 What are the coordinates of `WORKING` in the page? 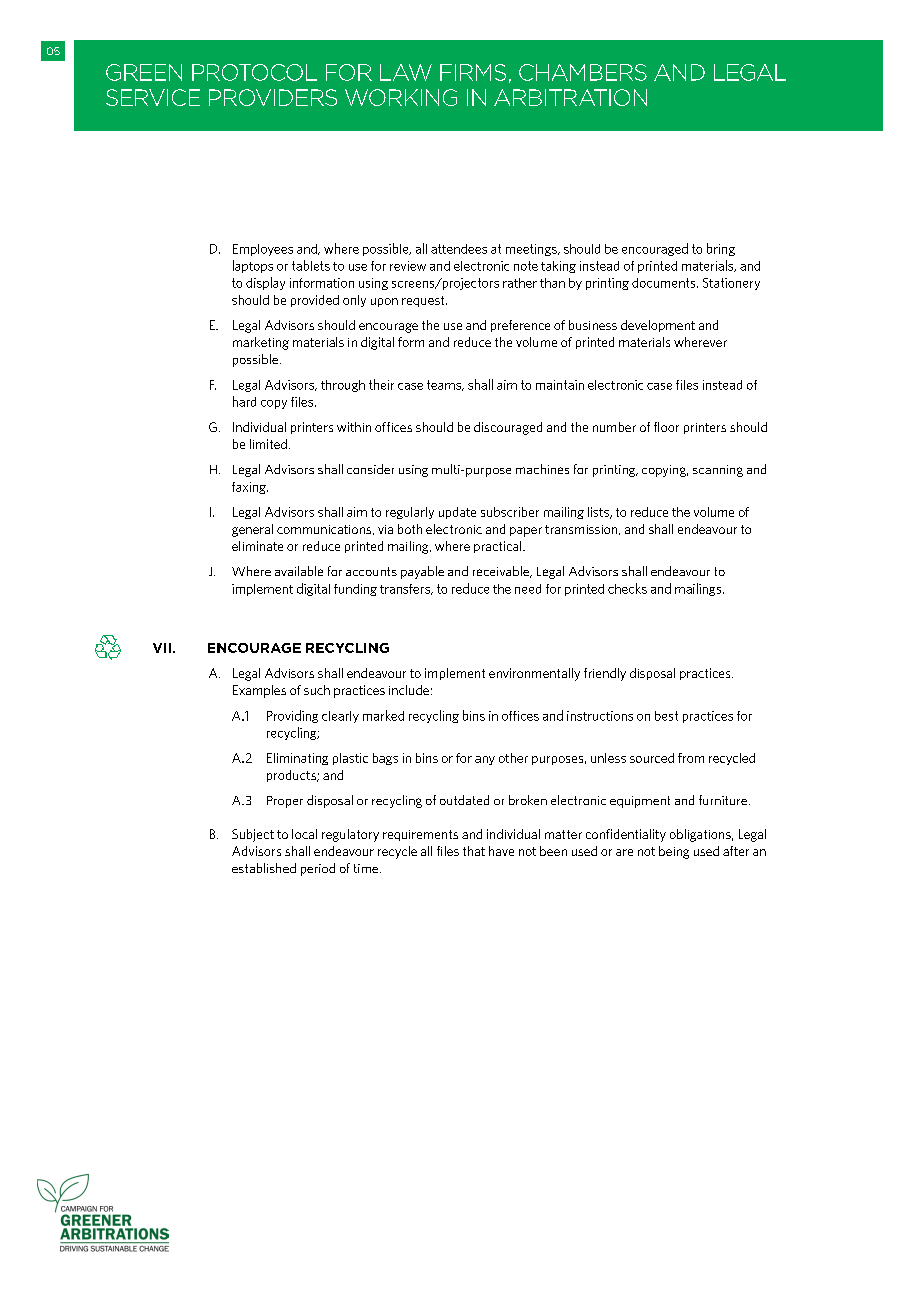 It's located at (401, 97).
